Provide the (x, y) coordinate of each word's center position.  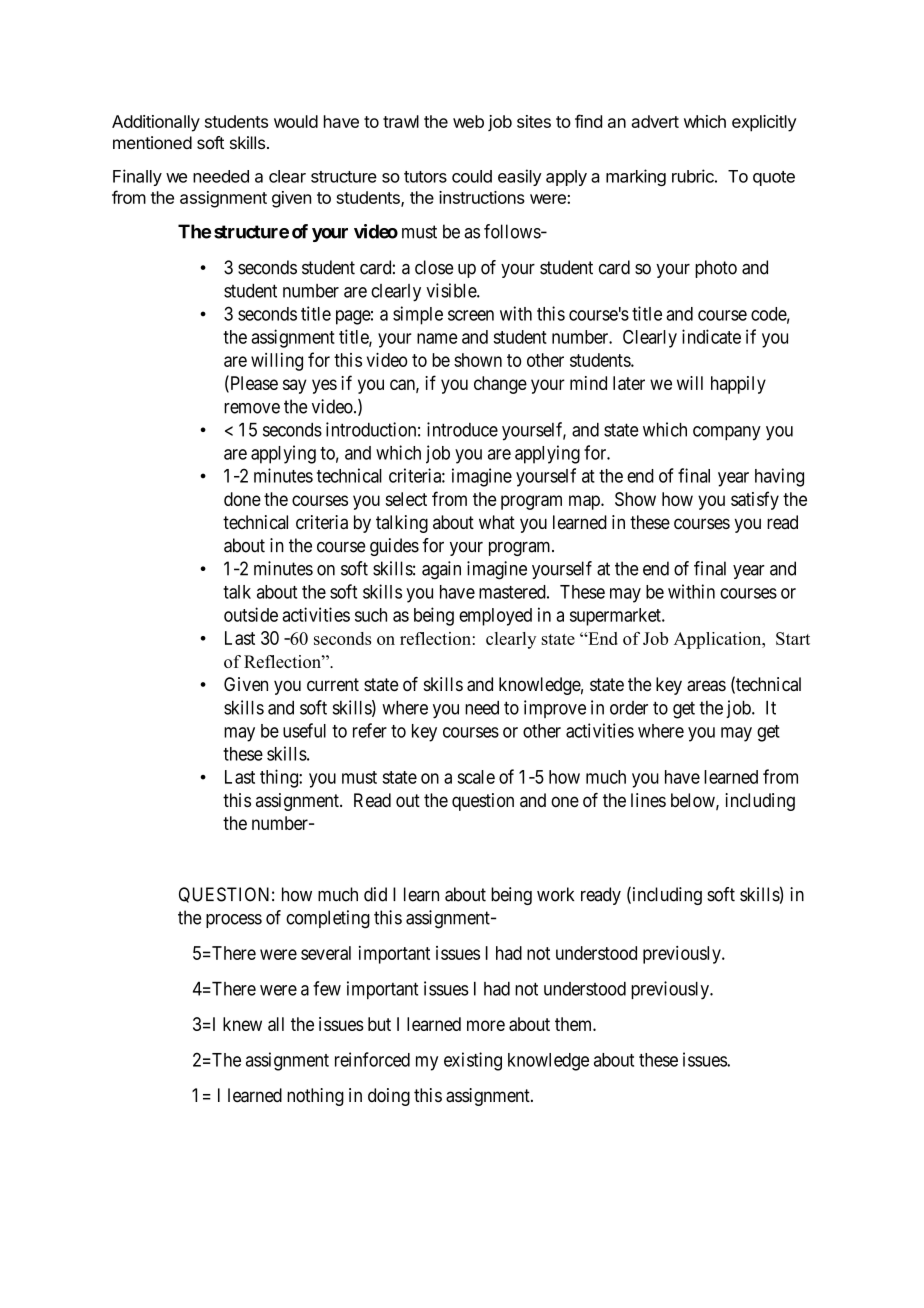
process (234, 921)
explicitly (764, 123)
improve (555, 709)
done (242, 499)
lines (648, 800)
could (472, 176)
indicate (711, 336)
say (295, 386)
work (555, 894)
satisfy (755, 500)
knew (242, 1024)
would (296, 121)
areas (706, 686)
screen (471, 315)
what (497, 522)
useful (304, 730)
